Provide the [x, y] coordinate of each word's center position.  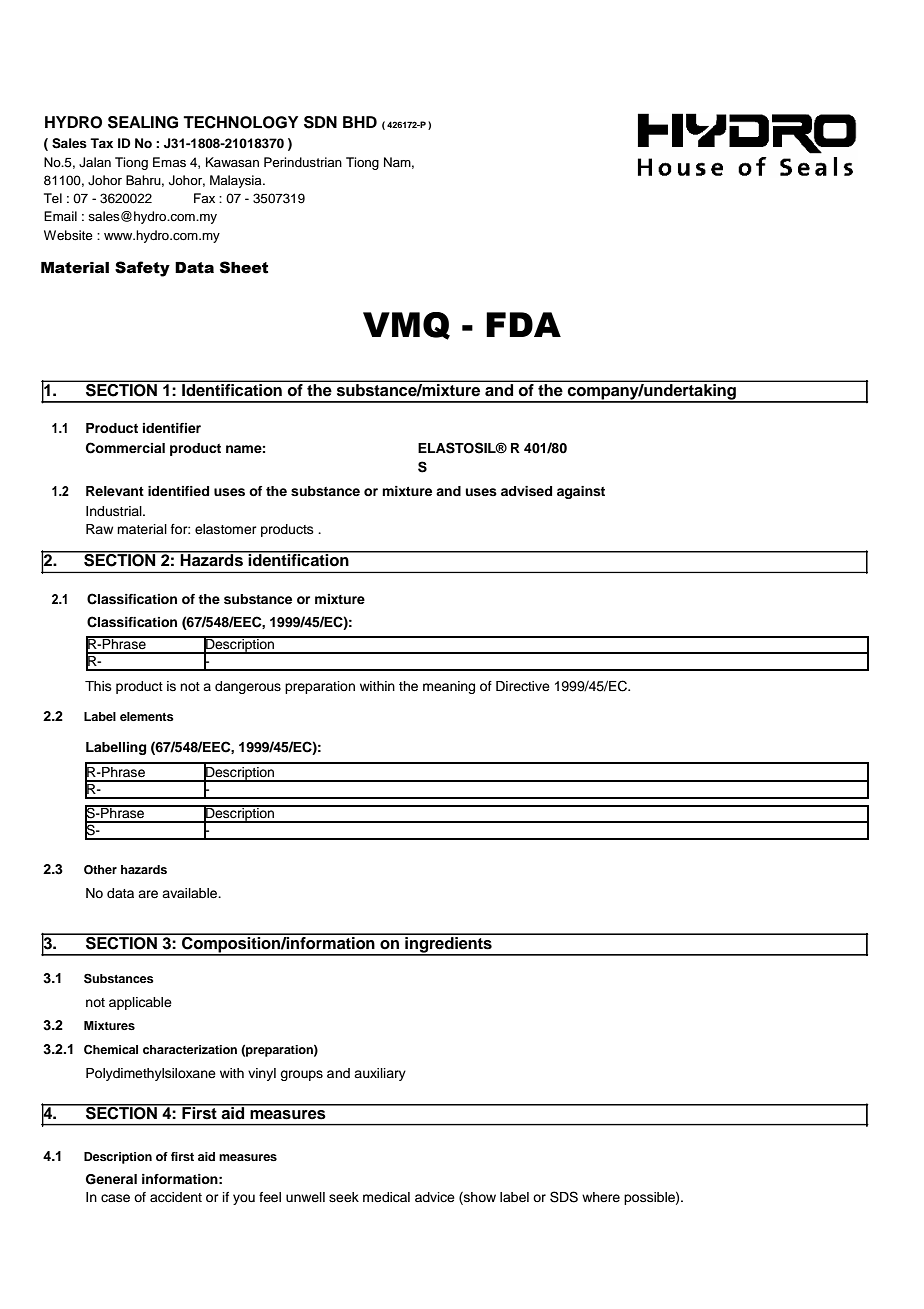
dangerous [248, 687]
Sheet [244, 267]
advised [526, 491]
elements [147, 716]
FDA [523, 324]
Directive [523, 686]
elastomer [226, 529]
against [581, 492]
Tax [101, 143]
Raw [99, 529]
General [111, 1179]
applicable [140, 1003]
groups [301, 1075]
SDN [320, 122]
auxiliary [380, 1074]
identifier [172, 428]
